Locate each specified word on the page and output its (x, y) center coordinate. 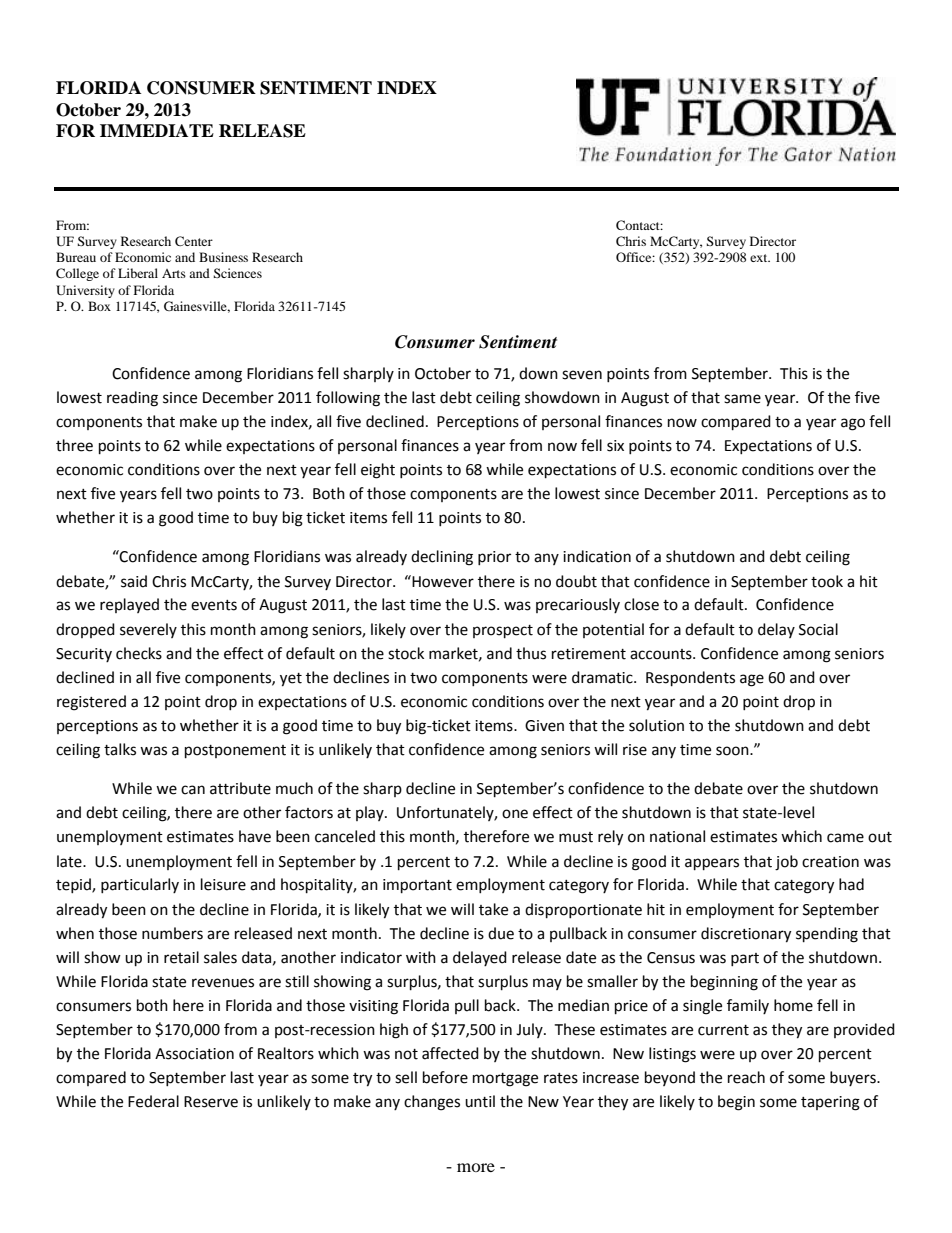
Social (818, 629)
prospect (503, 632)
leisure (223, 884)
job (786, 863)
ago (853, 424)
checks (139, 653)
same (742, 399)
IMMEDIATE (157, 130)
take (493, 909)
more (476, 1167)
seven (582, 375)
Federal (153, 1101)
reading (132, 399)
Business (223, 257)
